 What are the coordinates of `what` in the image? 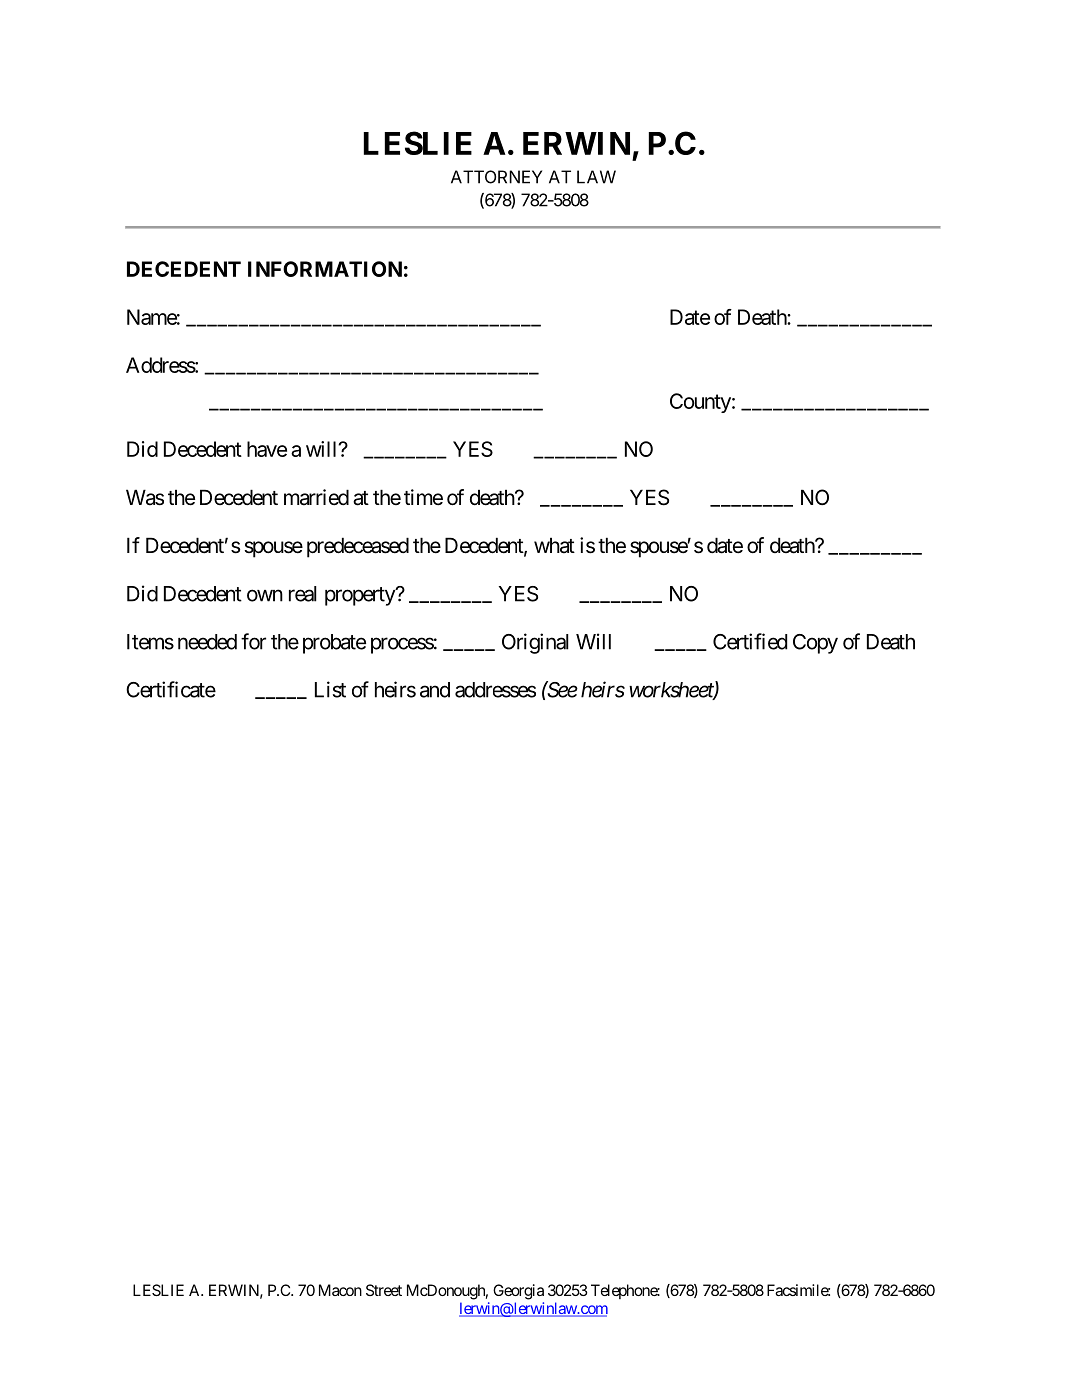 It's located at (554, 545).
